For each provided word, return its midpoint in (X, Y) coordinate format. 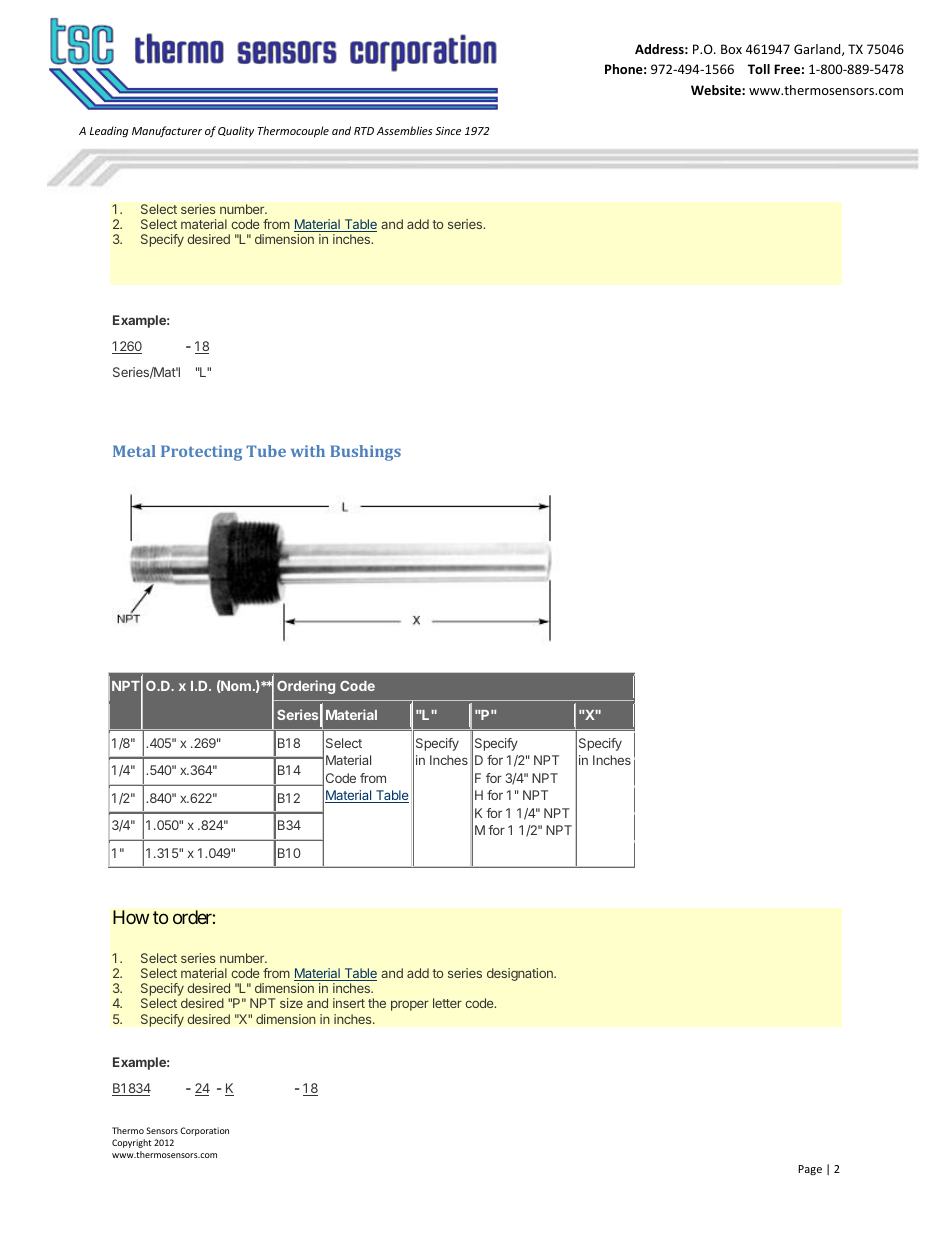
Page (810, 1170)
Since (448, 131)
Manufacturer (167, 131)
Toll (759, 69)
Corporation (204, 1131)
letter (447, 1003)
